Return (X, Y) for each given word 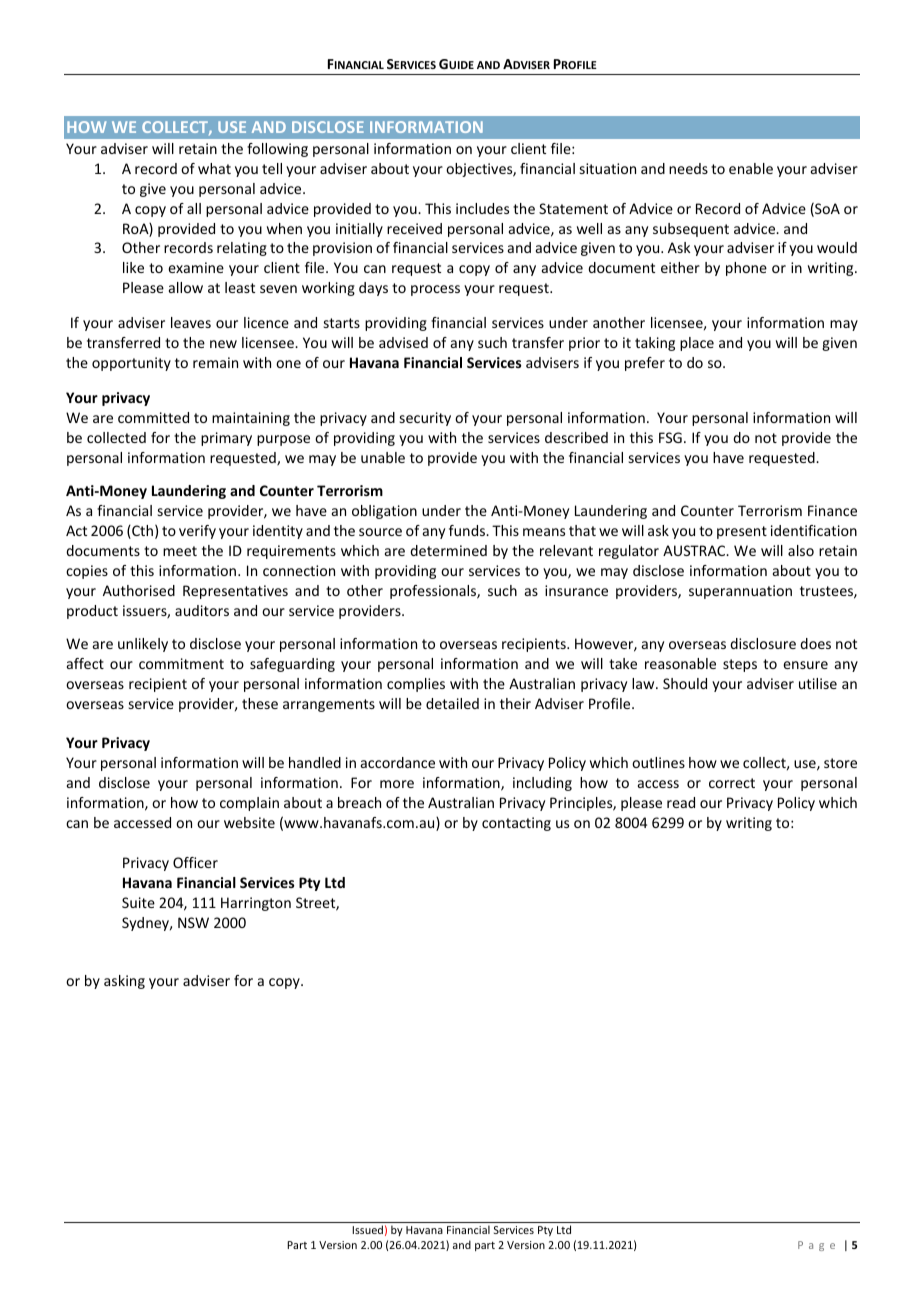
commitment (181, 663)
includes (482, 208)
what (214, 168)
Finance (832, 510)
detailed (452, 703)
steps (740, 665)
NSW (193, 922)
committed (153, 417)
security (425, 419)
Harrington (256, 904)
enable (751, 168)
